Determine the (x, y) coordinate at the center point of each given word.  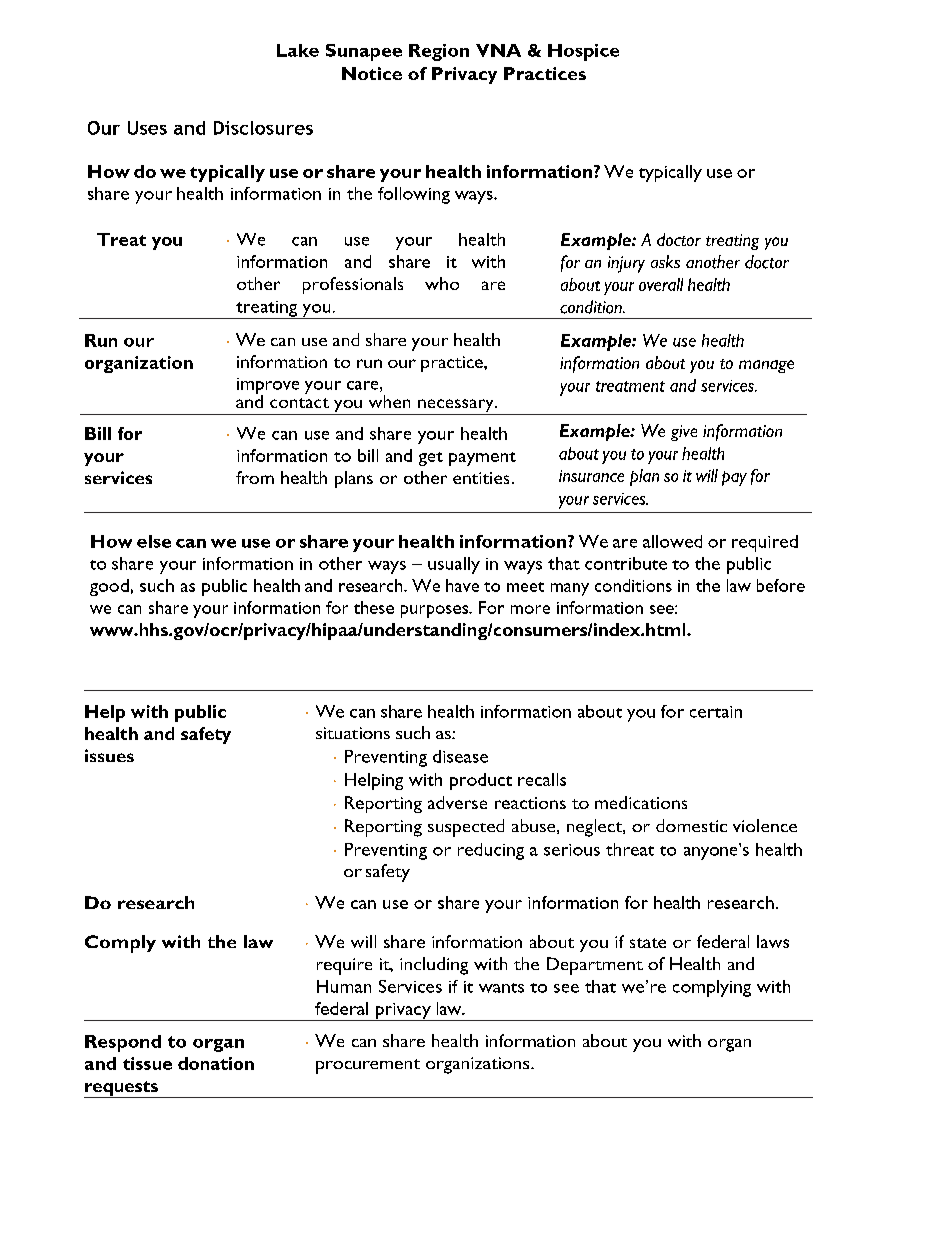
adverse (457, 802)
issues (109, 755)
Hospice (583, 52)
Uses (147, 128)
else (154, 541)
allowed (672, 541)
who (442, 283)
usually (454, 565)
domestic (691, 825)
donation (216, 1063)
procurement (368, 1066)
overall (661, 284)
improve (268, 387)
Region (439, 52)
